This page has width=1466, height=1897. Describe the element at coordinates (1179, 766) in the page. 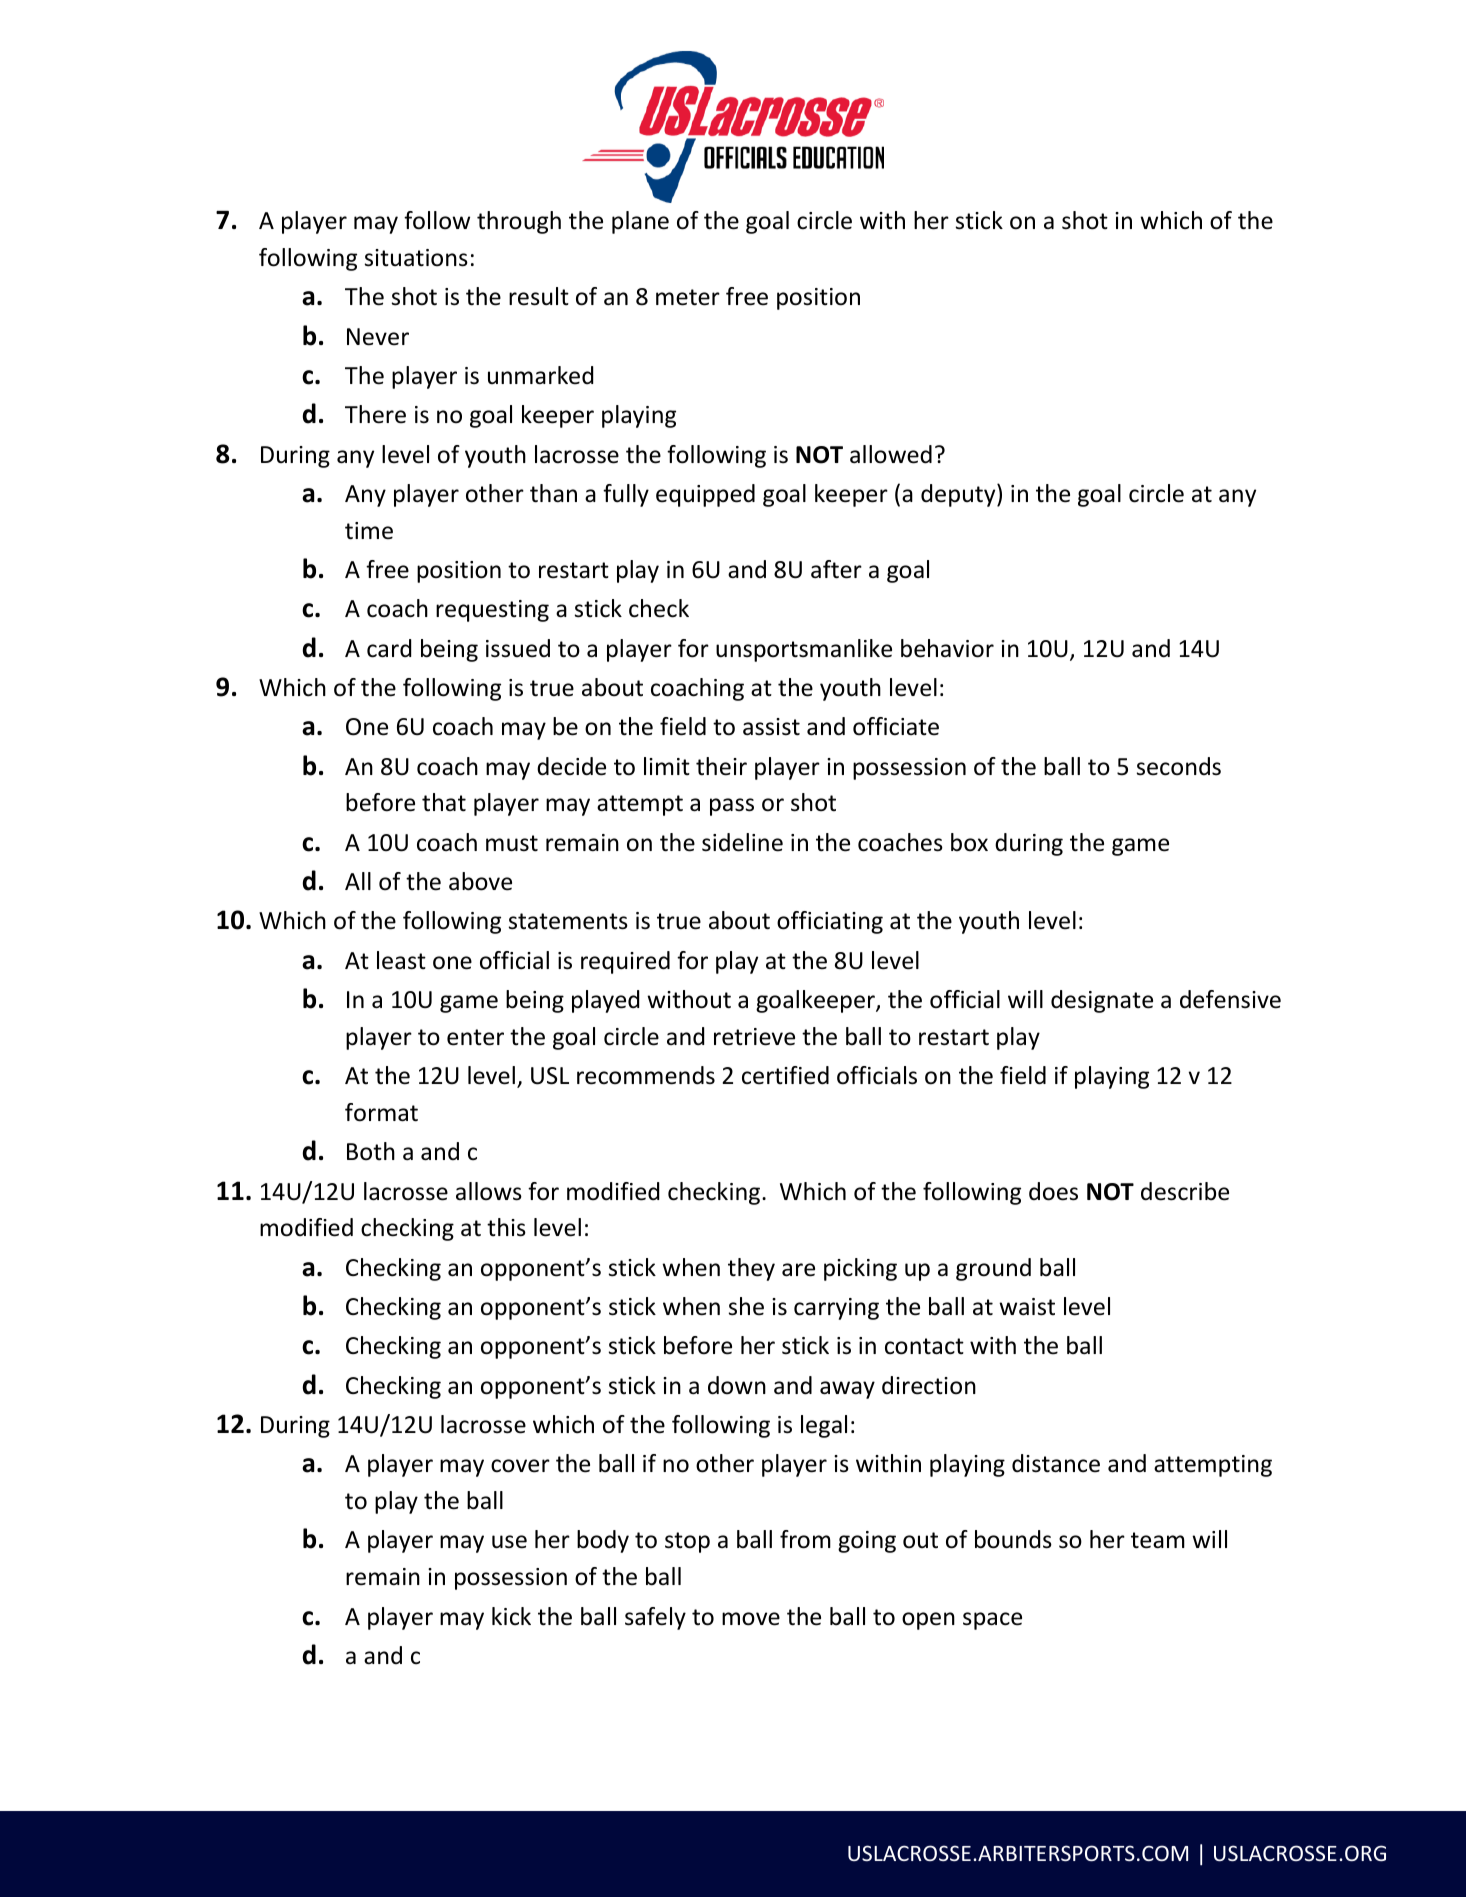

I see `seconds` at that location.
